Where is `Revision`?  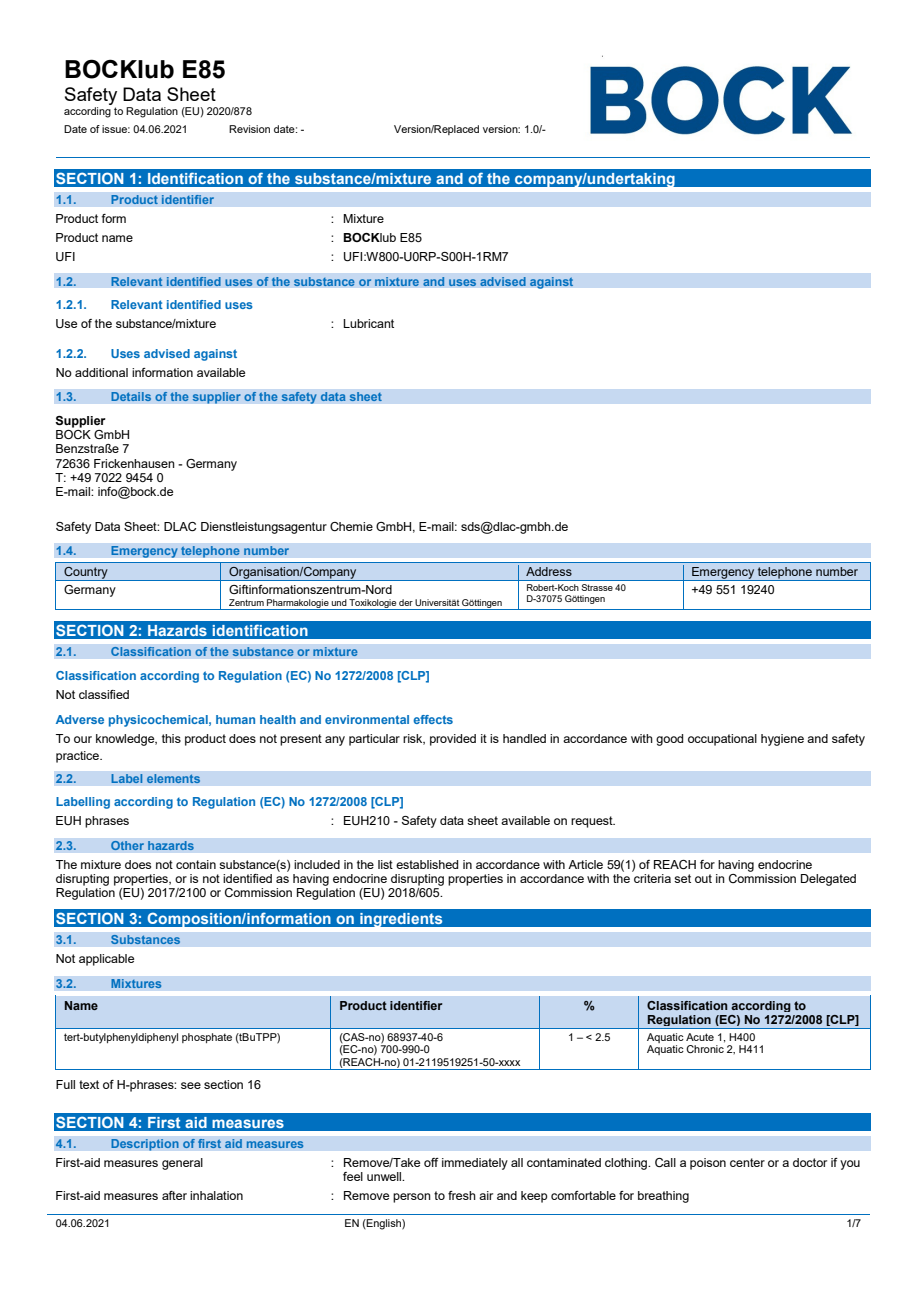 Revision is located at coordinates (249, 129).
